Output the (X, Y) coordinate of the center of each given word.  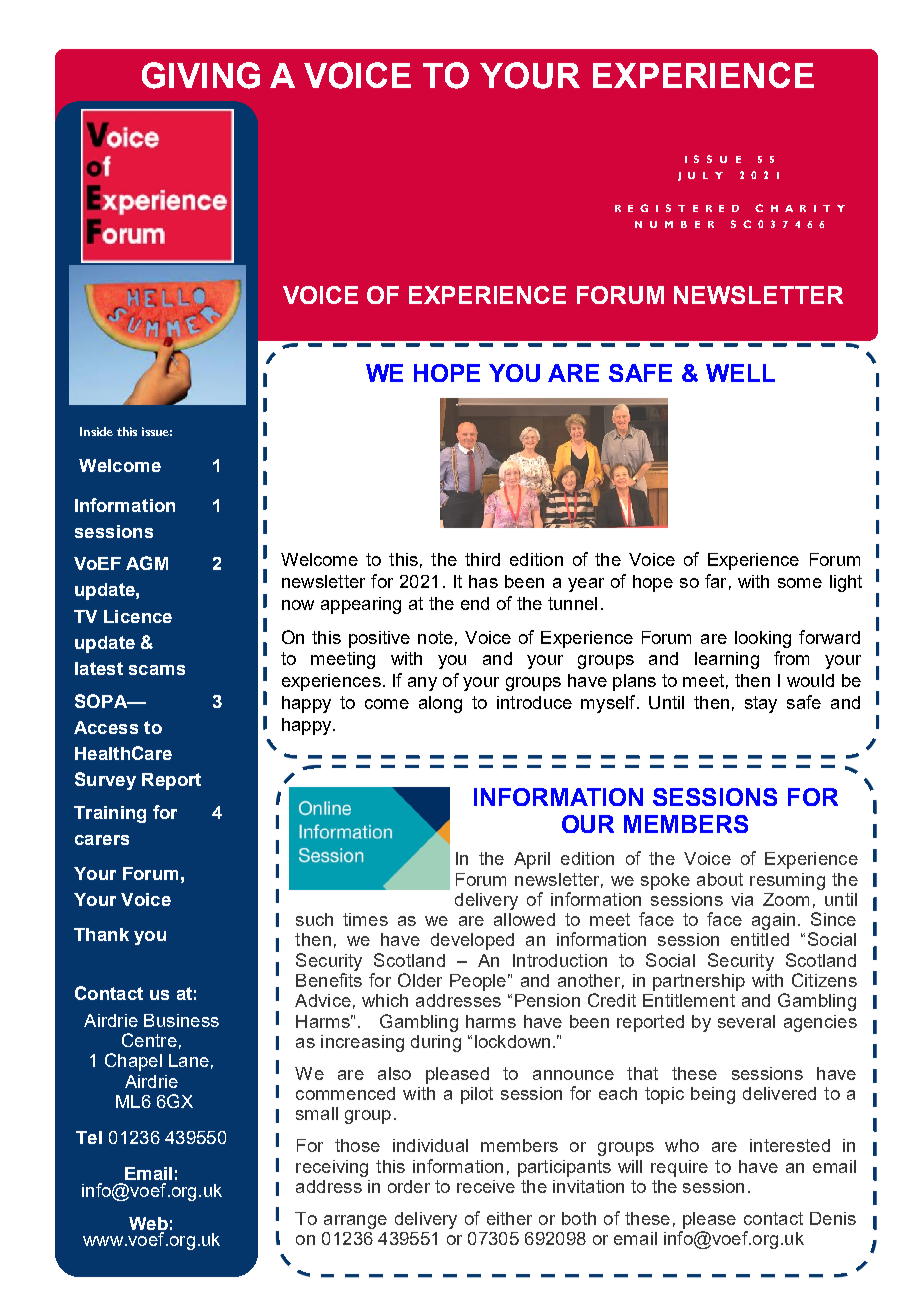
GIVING (201, 75)
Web (148, 1223)
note (435, 637)
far (715, 581)
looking (763, 639)
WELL (740, 373)
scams (157, 670)
